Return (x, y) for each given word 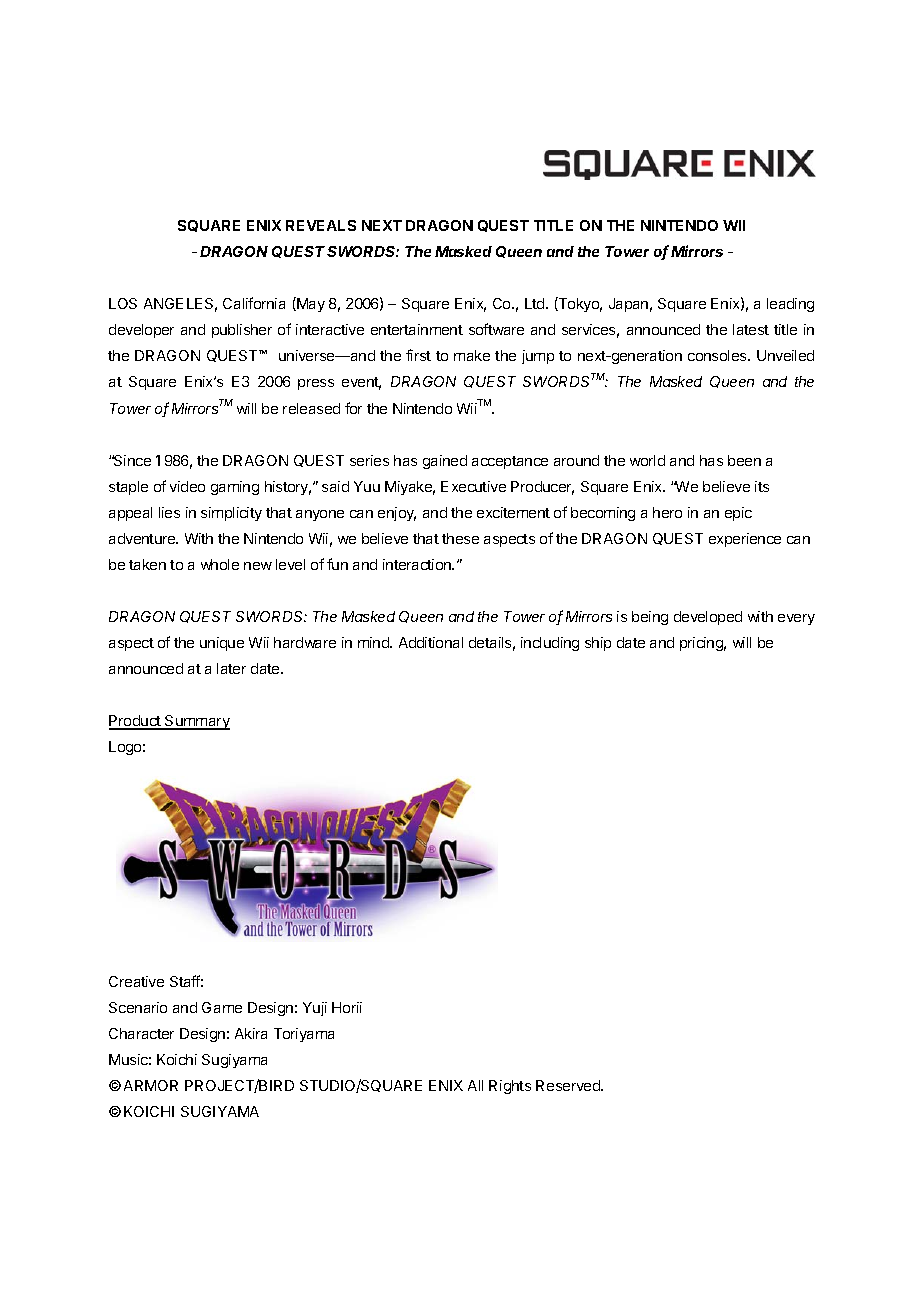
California (254, 303)
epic (738, 514)
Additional (431, 642)
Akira (251, 1033)
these (460, 538)
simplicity (231, 514)
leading (790, 305)
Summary (196, 722)
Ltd (536, 303)
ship (598, 644)
